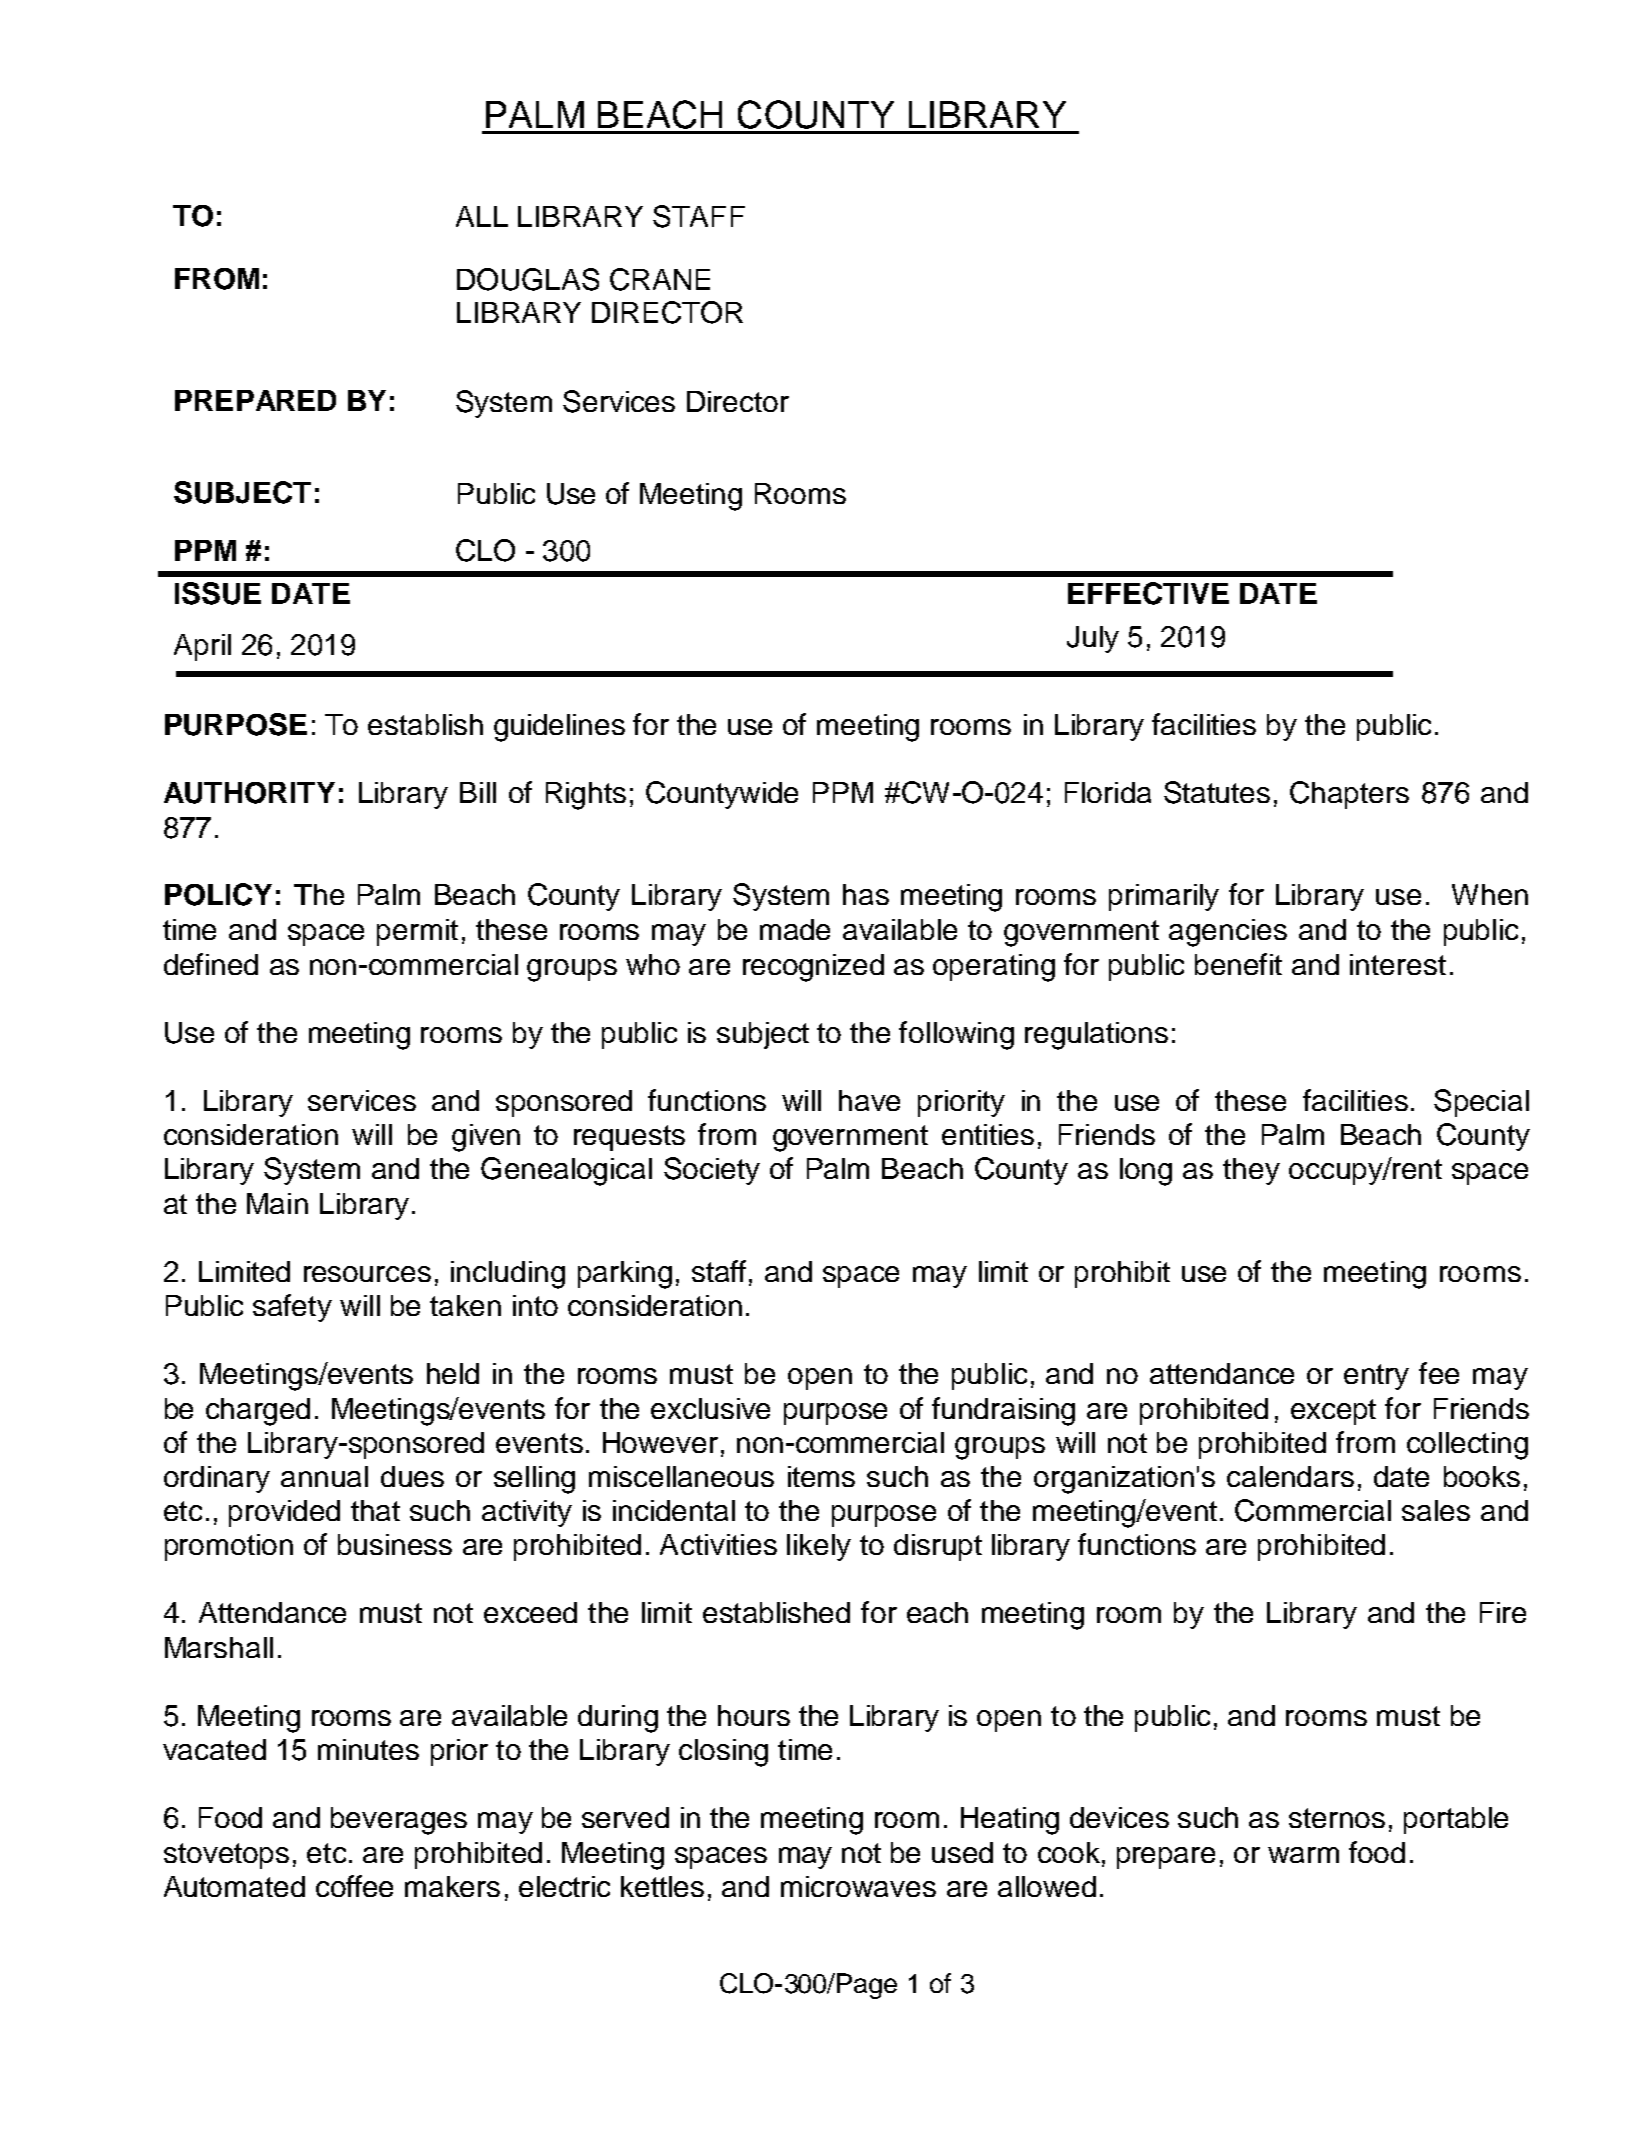 The height and width of the screenshot is (2138, 1652). Describe the element at coordinates (399, 1821) in the screenshot. I see `beverages` at that location.
